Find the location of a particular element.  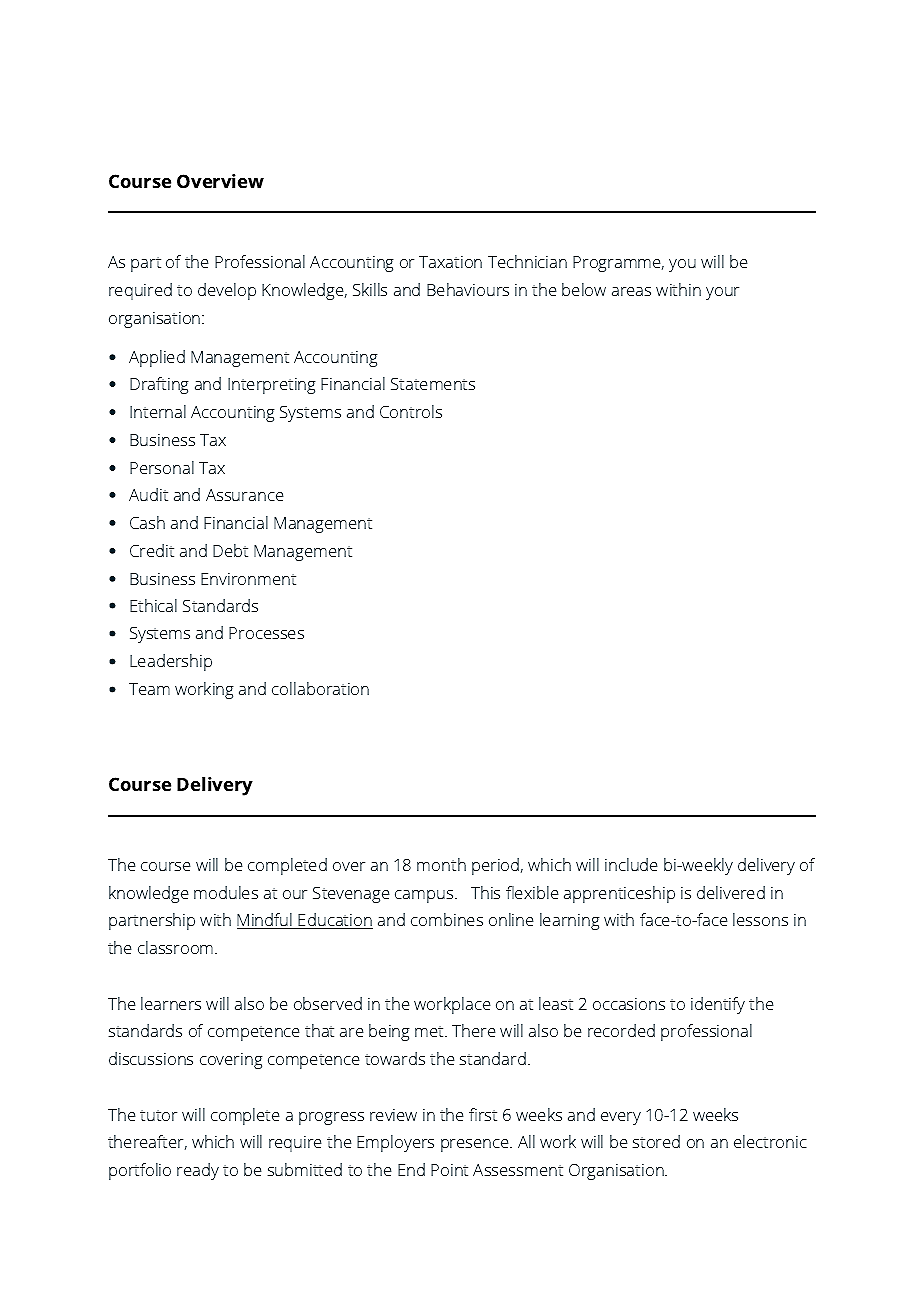

ready is located at coordinates (198, 1171).
